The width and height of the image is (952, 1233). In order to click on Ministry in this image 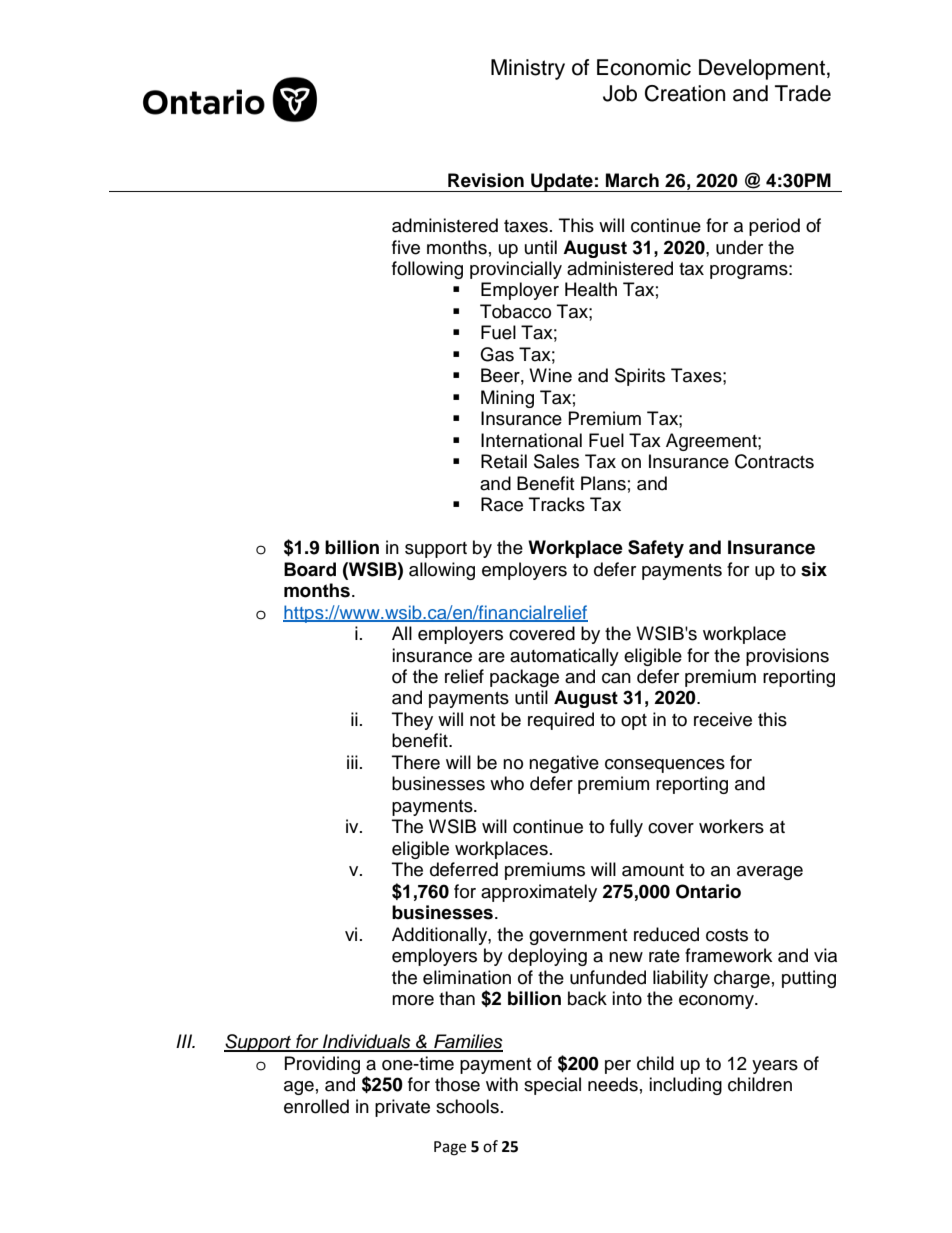, I will do `click(528, 69)`.
